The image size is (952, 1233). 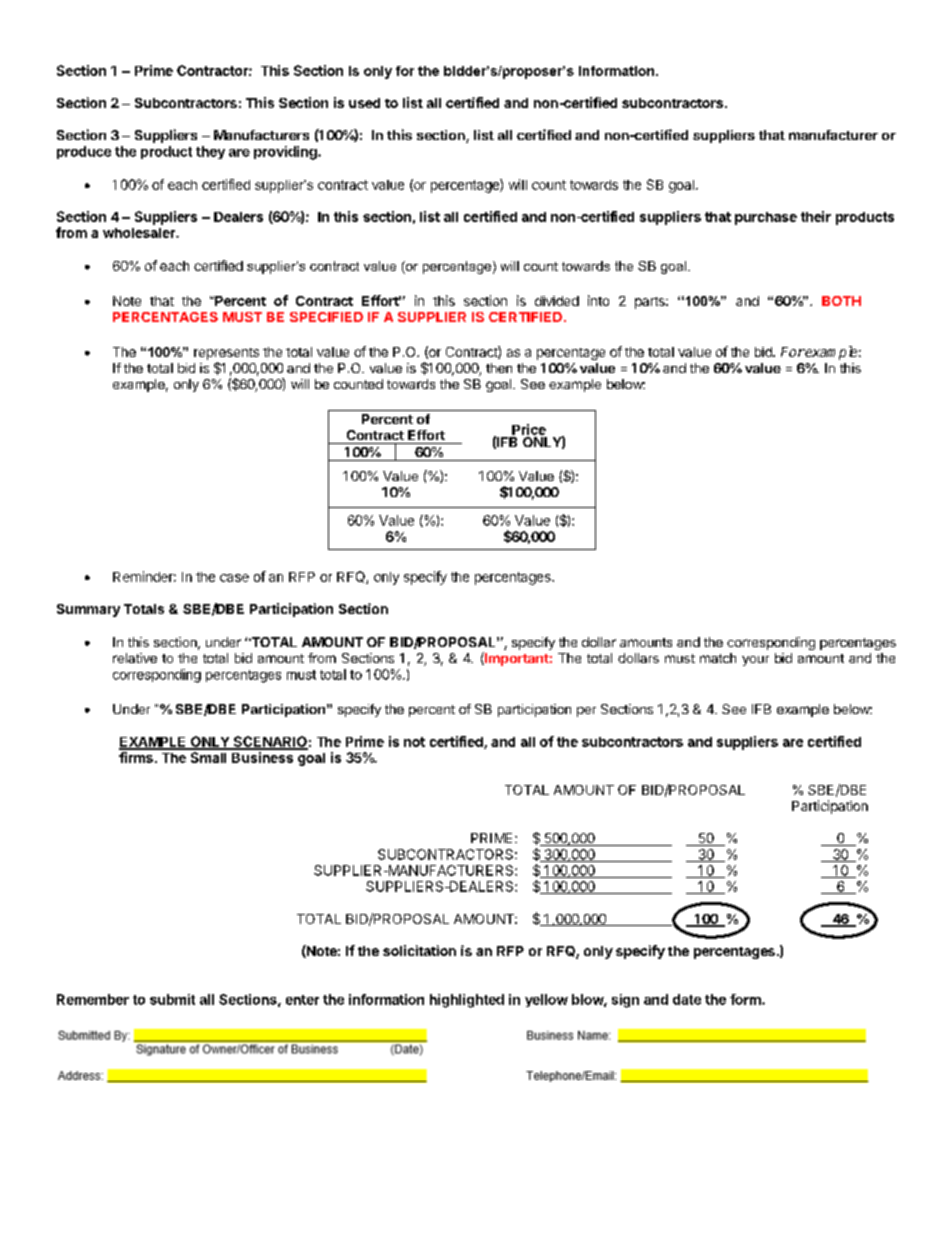 I want to click on used, so click(x=364, y=103).
